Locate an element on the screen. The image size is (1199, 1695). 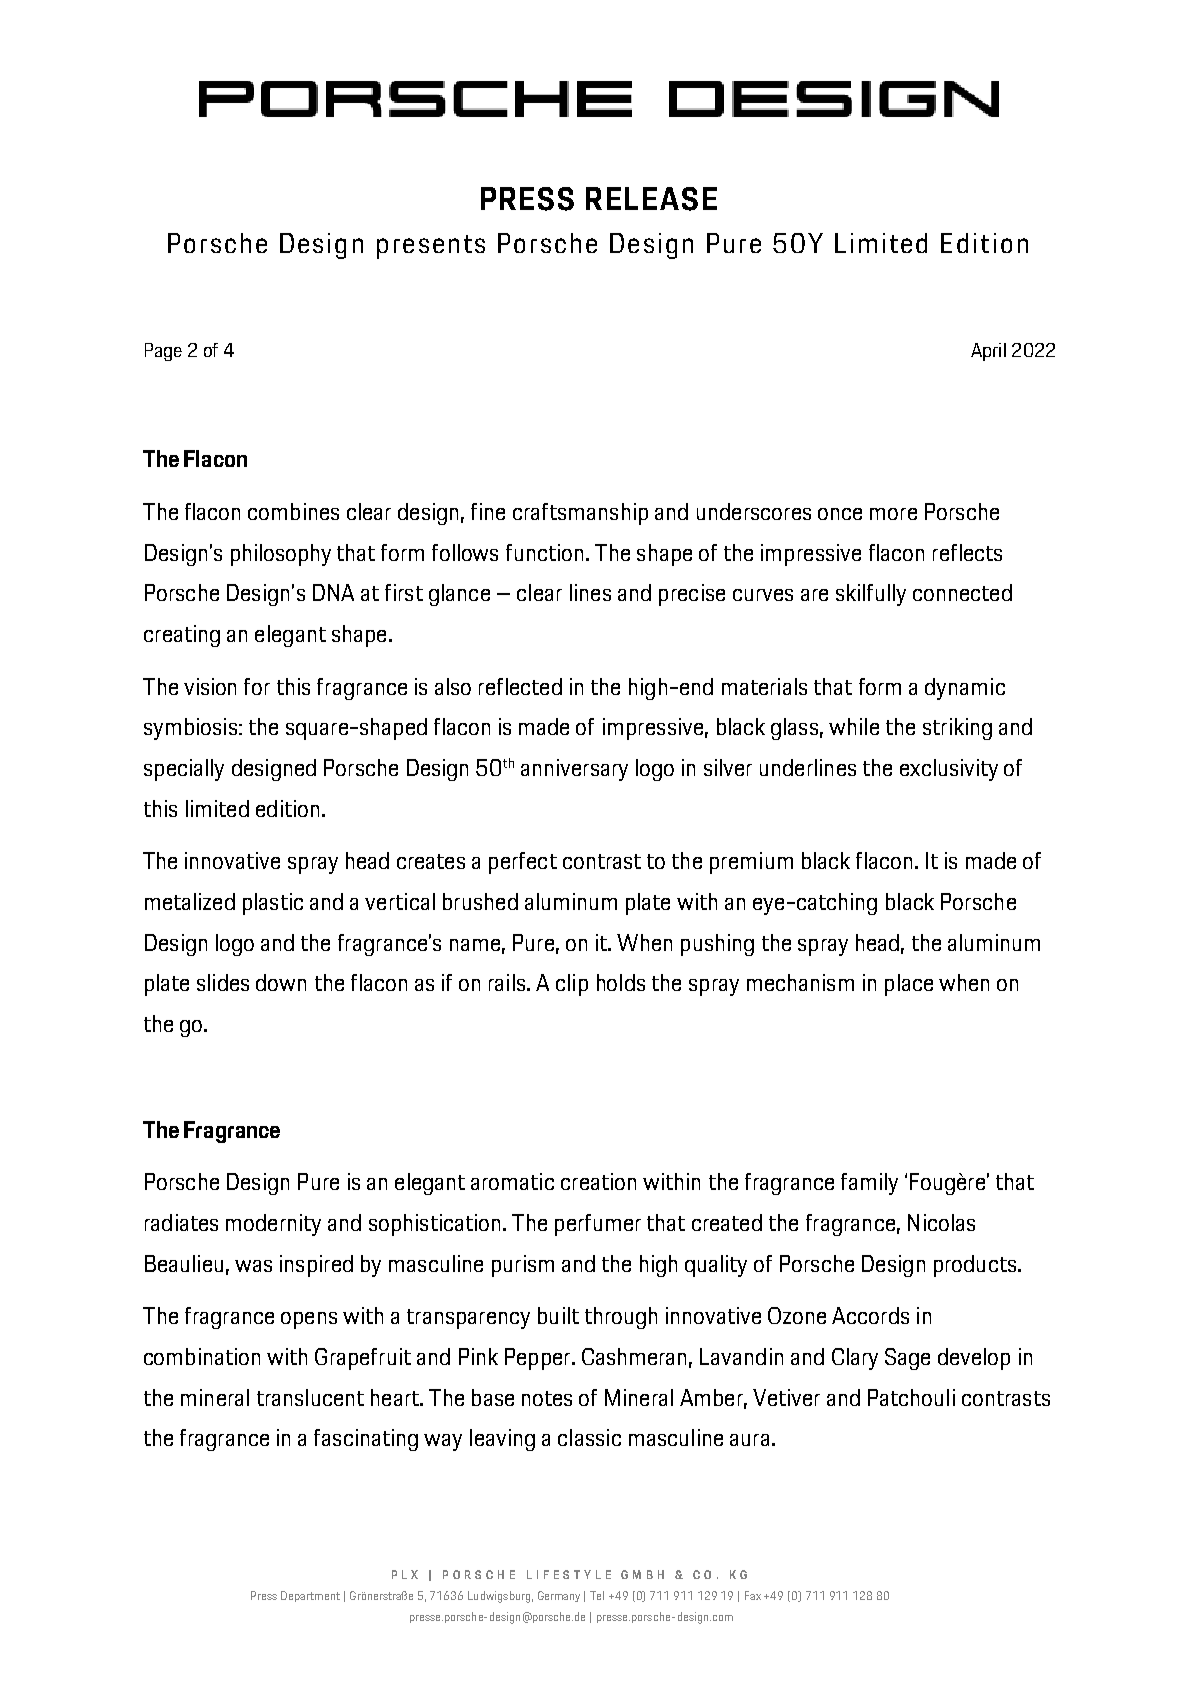
April is located at coordinates (988, 352).
